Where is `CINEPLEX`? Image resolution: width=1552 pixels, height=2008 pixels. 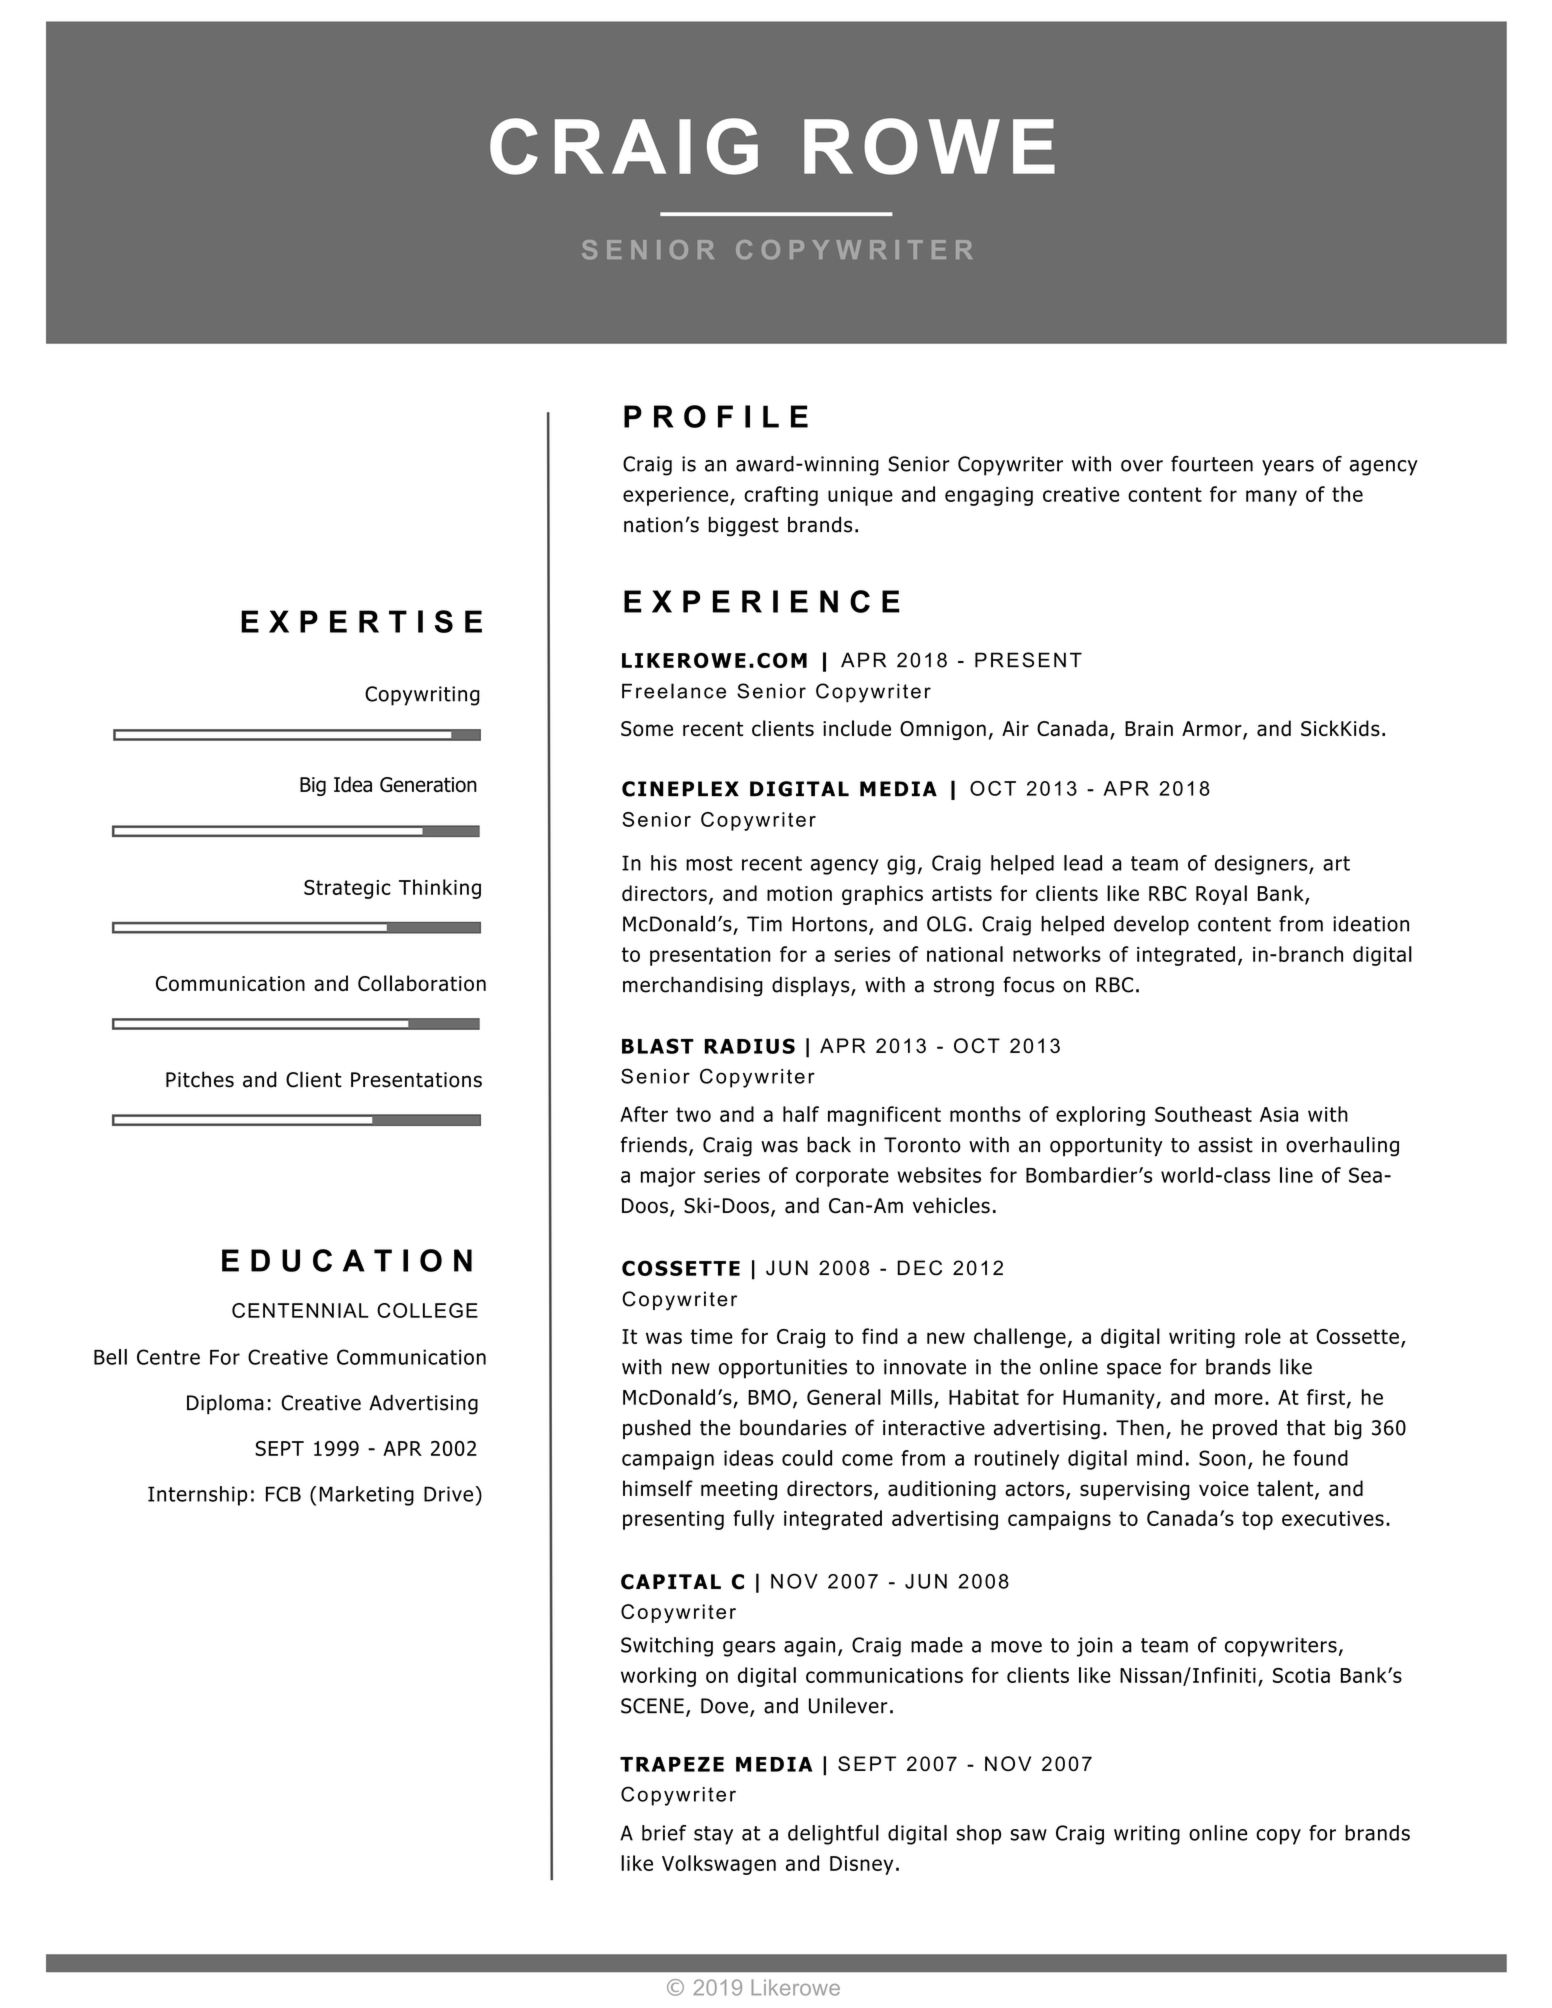 CINEPLEX is located at coordinates (680, 789).
